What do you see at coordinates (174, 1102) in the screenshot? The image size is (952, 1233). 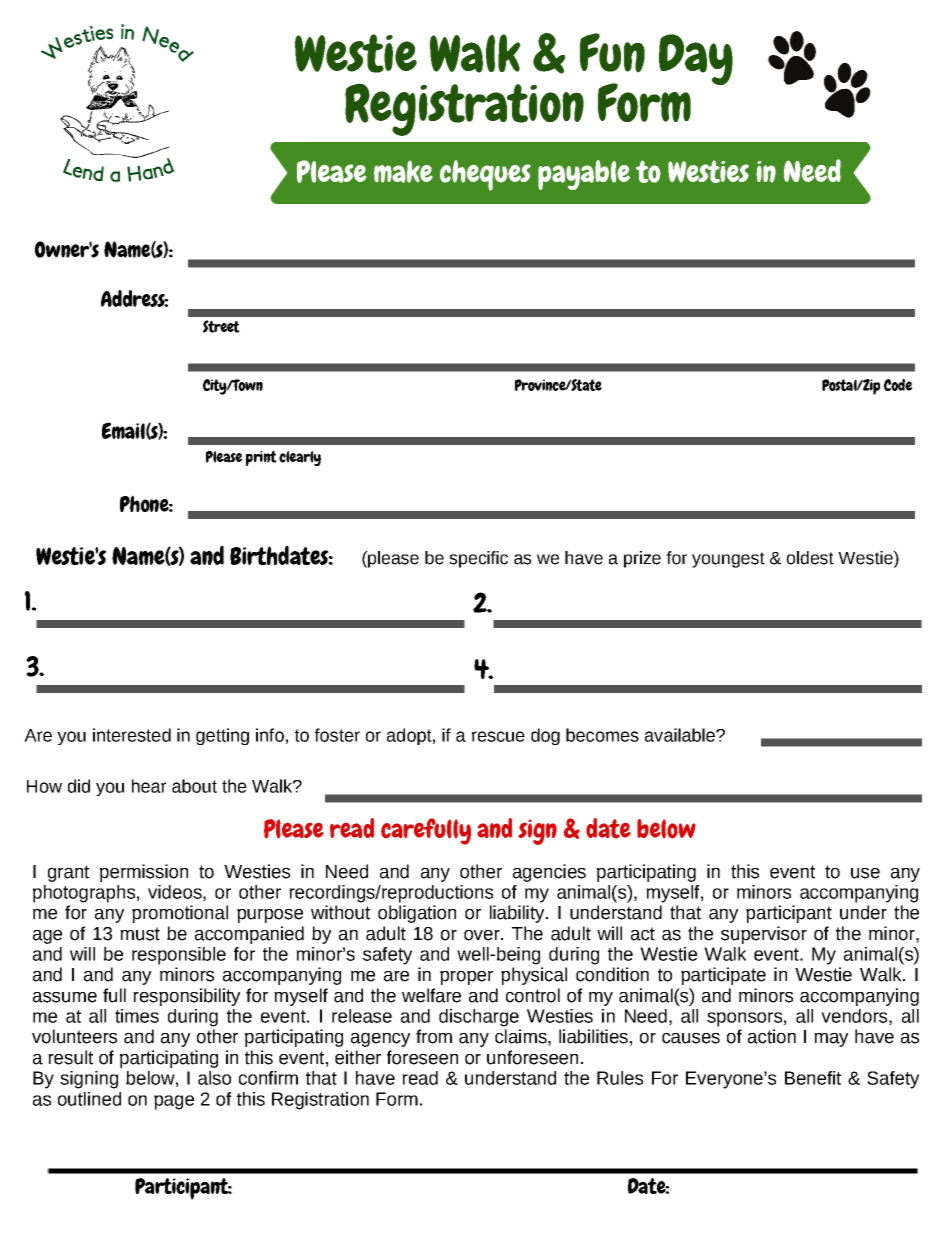 I see `page` at bounding box center [174, 1102].
